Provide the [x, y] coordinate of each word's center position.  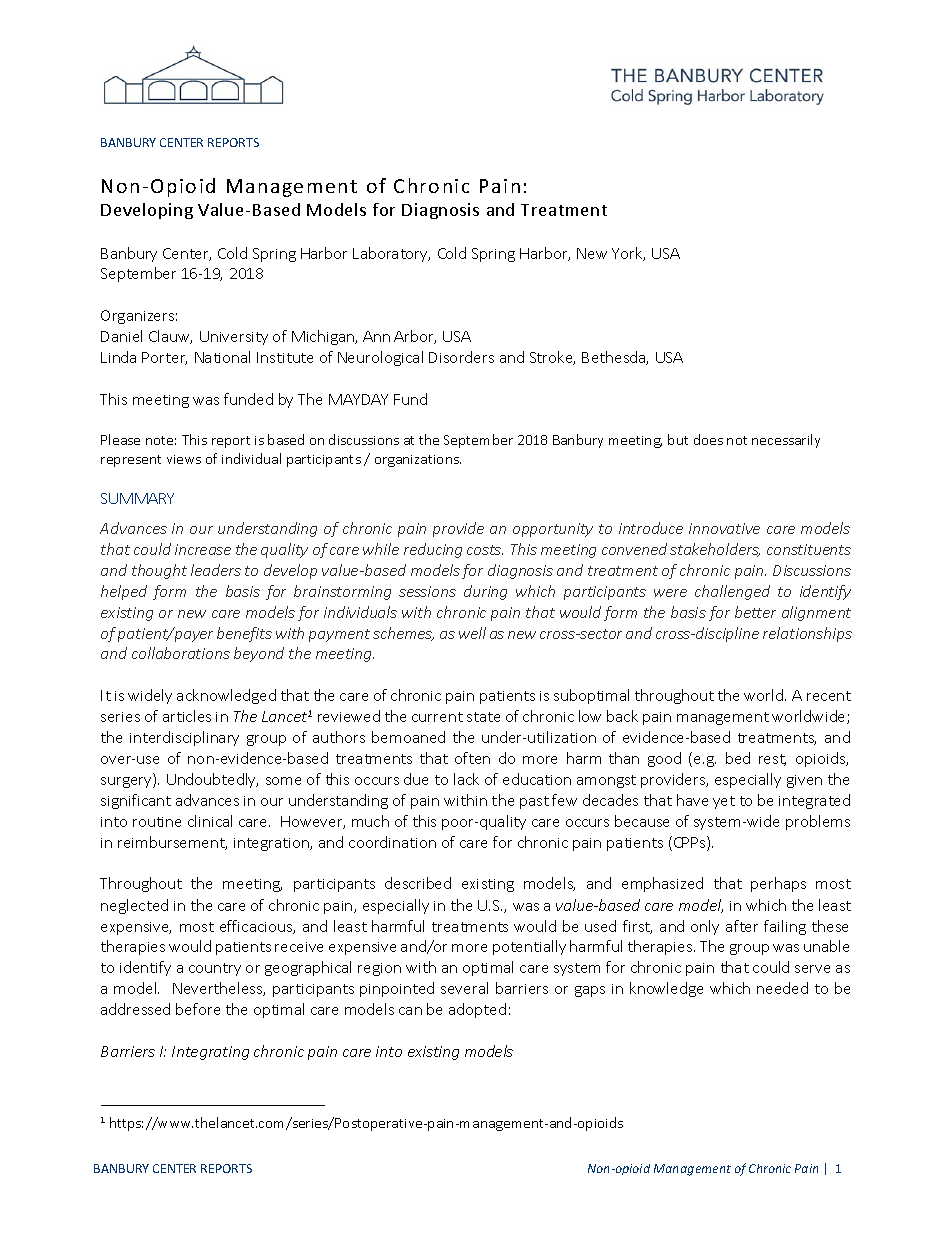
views [184, 459]
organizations [418, 461]
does [708, 439]
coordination [392, 842]
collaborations [181, 653]
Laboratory [391, 254]
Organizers [137, 317]
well [472, 633]
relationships [807, 634]
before [198, 1009]
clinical [210, 821]
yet [724, 802]
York [628, 254]
